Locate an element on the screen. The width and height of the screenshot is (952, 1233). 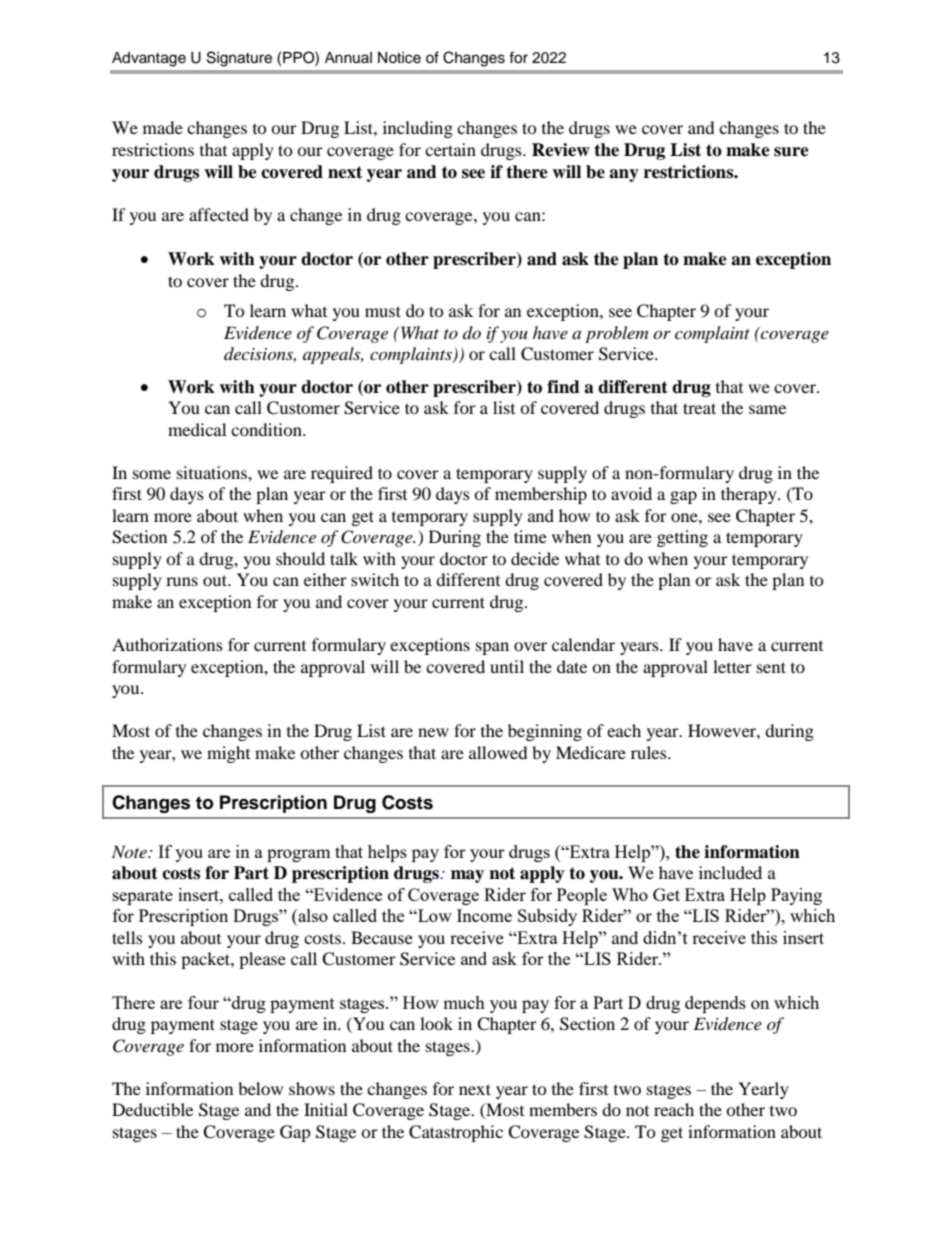
treat is located at coordinates (699, 408).
